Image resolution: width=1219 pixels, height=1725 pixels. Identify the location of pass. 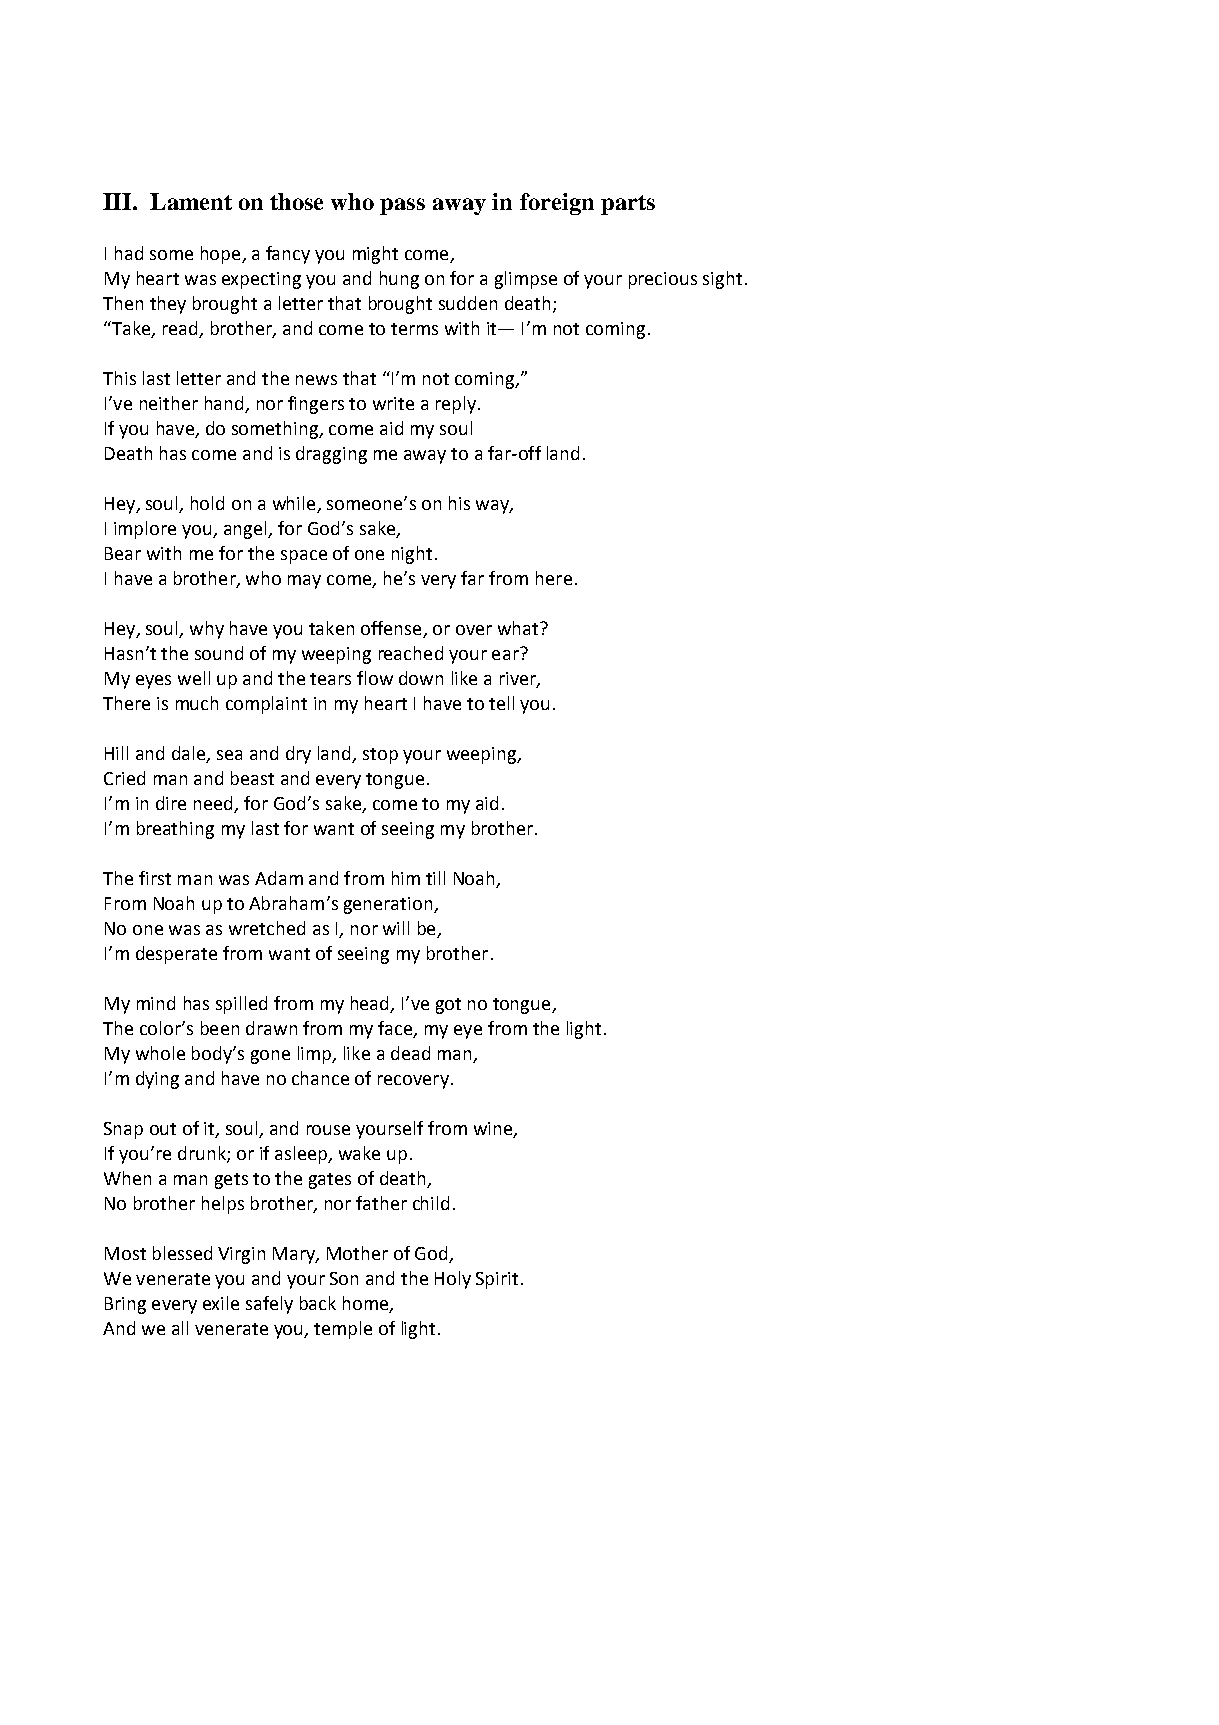
(402, 206).
